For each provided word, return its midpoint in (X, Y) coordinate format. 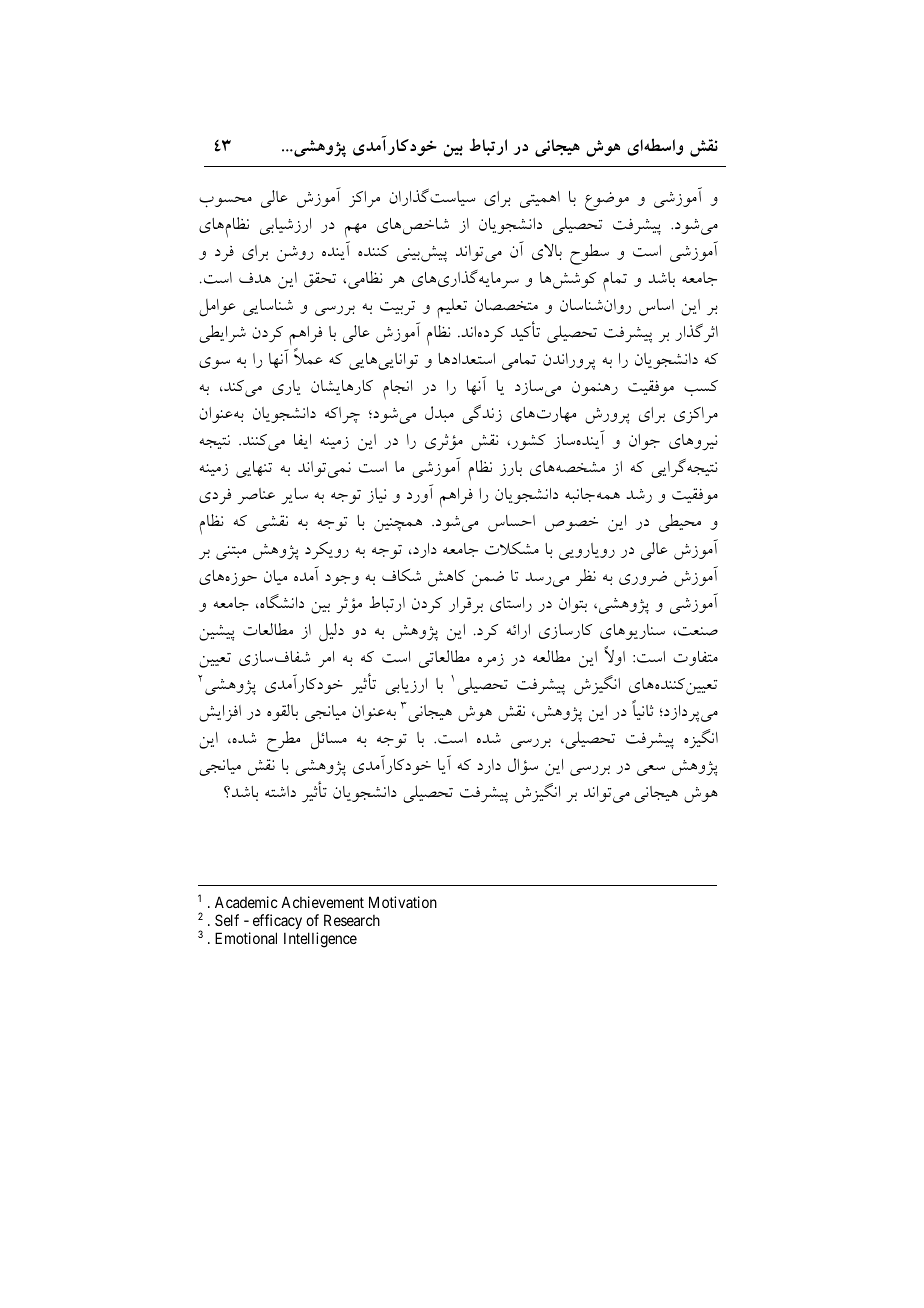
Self (227, 920)
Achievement (322, 902)
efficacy (277, 921)
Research (352, 920)
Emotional (246, 938)
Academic (246, 902)
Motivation (403, 902)
